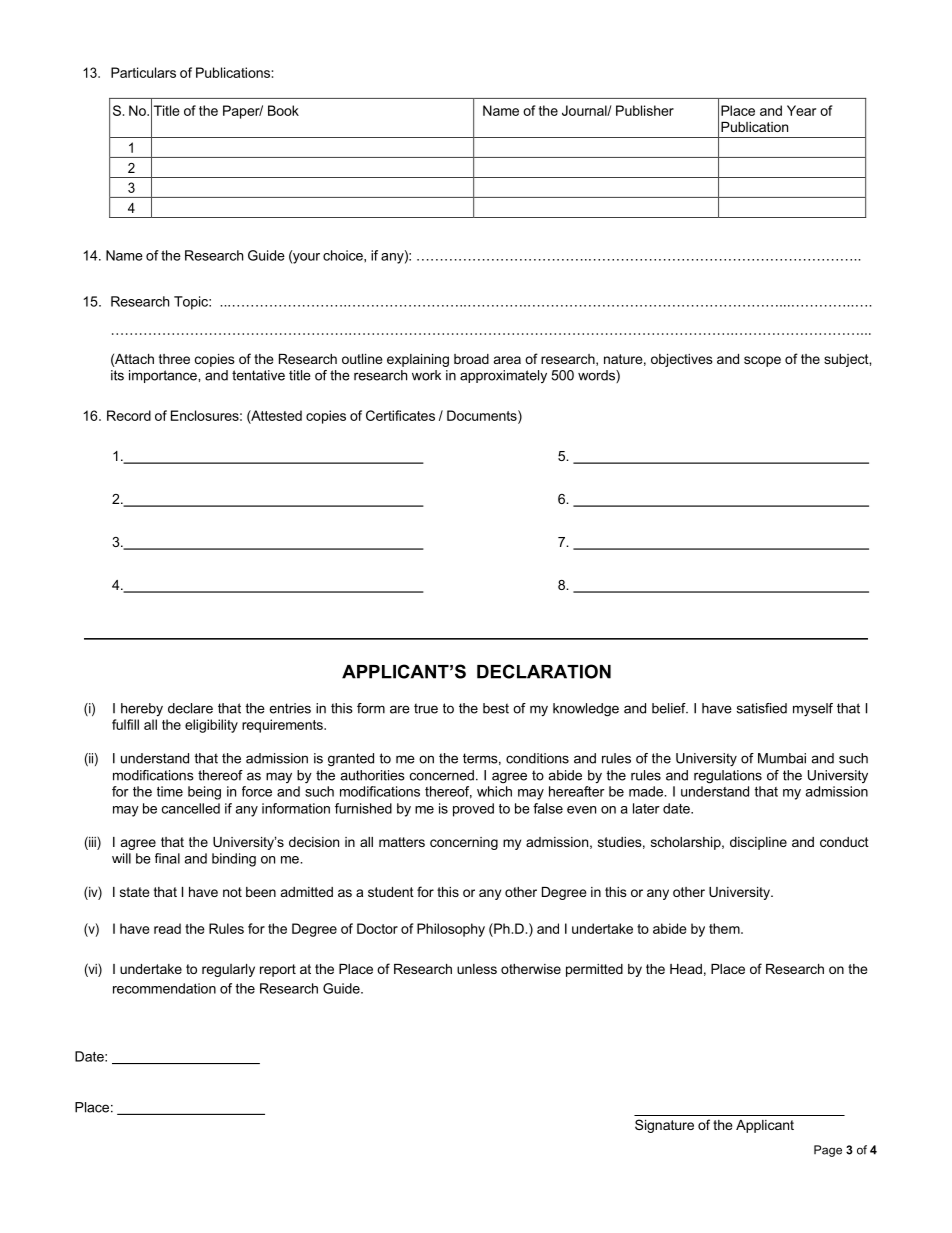  Describe the element at coordinates (143, 72) in the document. I see `Particulars` at that location.
